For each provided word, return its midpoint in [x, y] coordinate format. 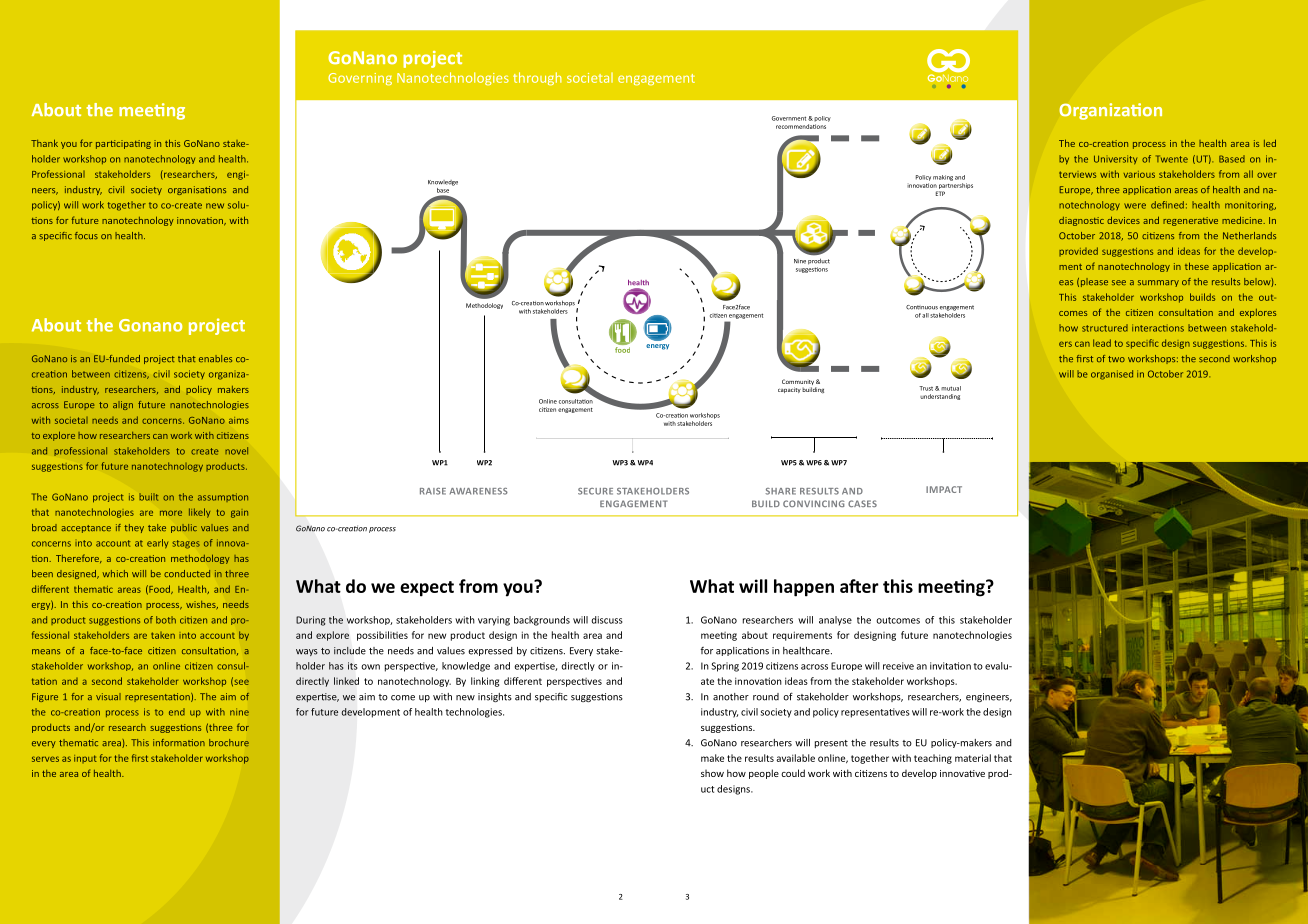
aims [239, 420]
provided [1078, 251]
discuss [607, 620]
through [537, 78]
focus [86, 235]
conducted [187, 573]
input [85, 759]
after [859, 586]
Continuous [922, 307]
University [1115, 160]
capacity [789, 390]
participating [123, 144]
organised [1112, 375]
